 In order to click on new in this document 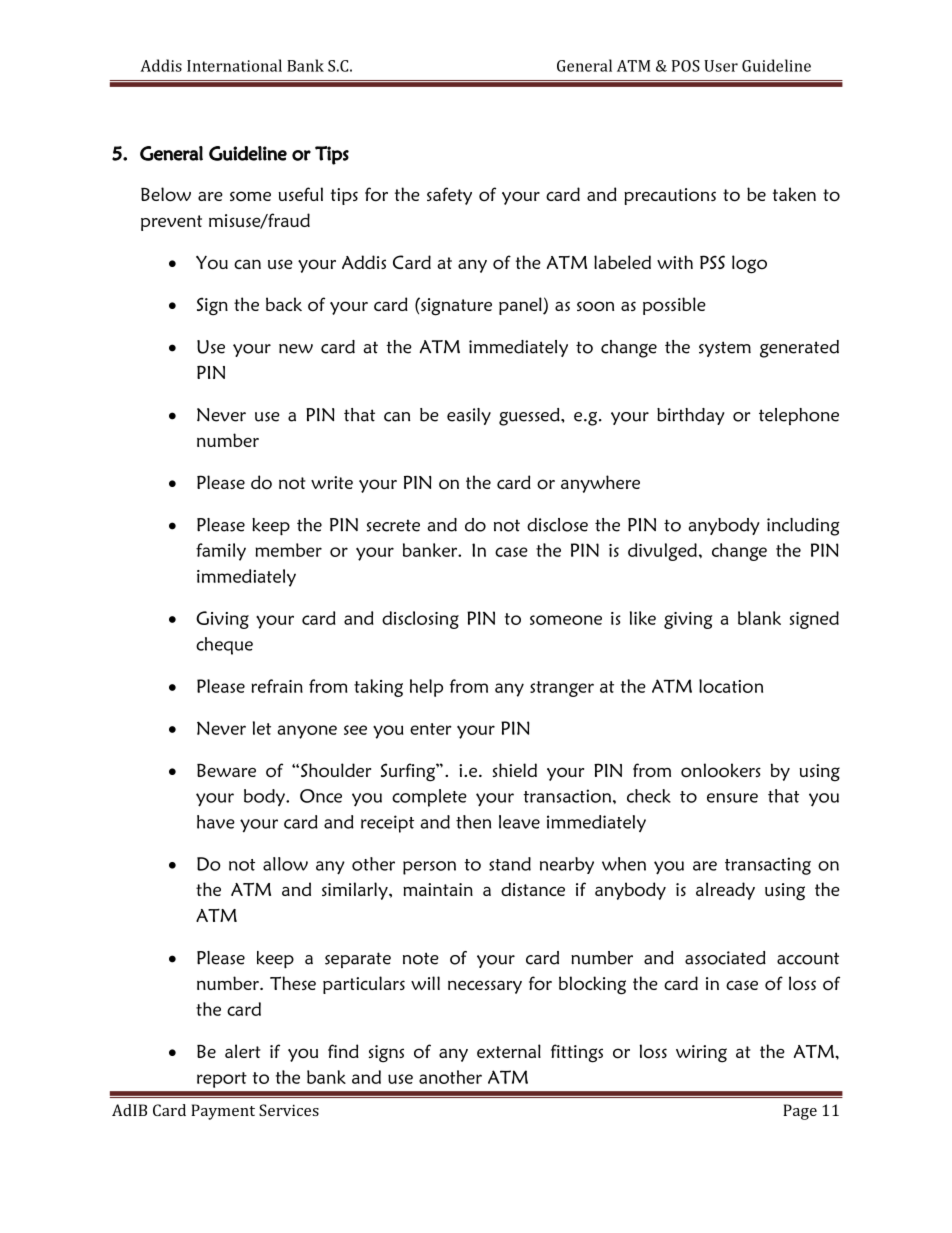, I will do `click(296, 349)`.
